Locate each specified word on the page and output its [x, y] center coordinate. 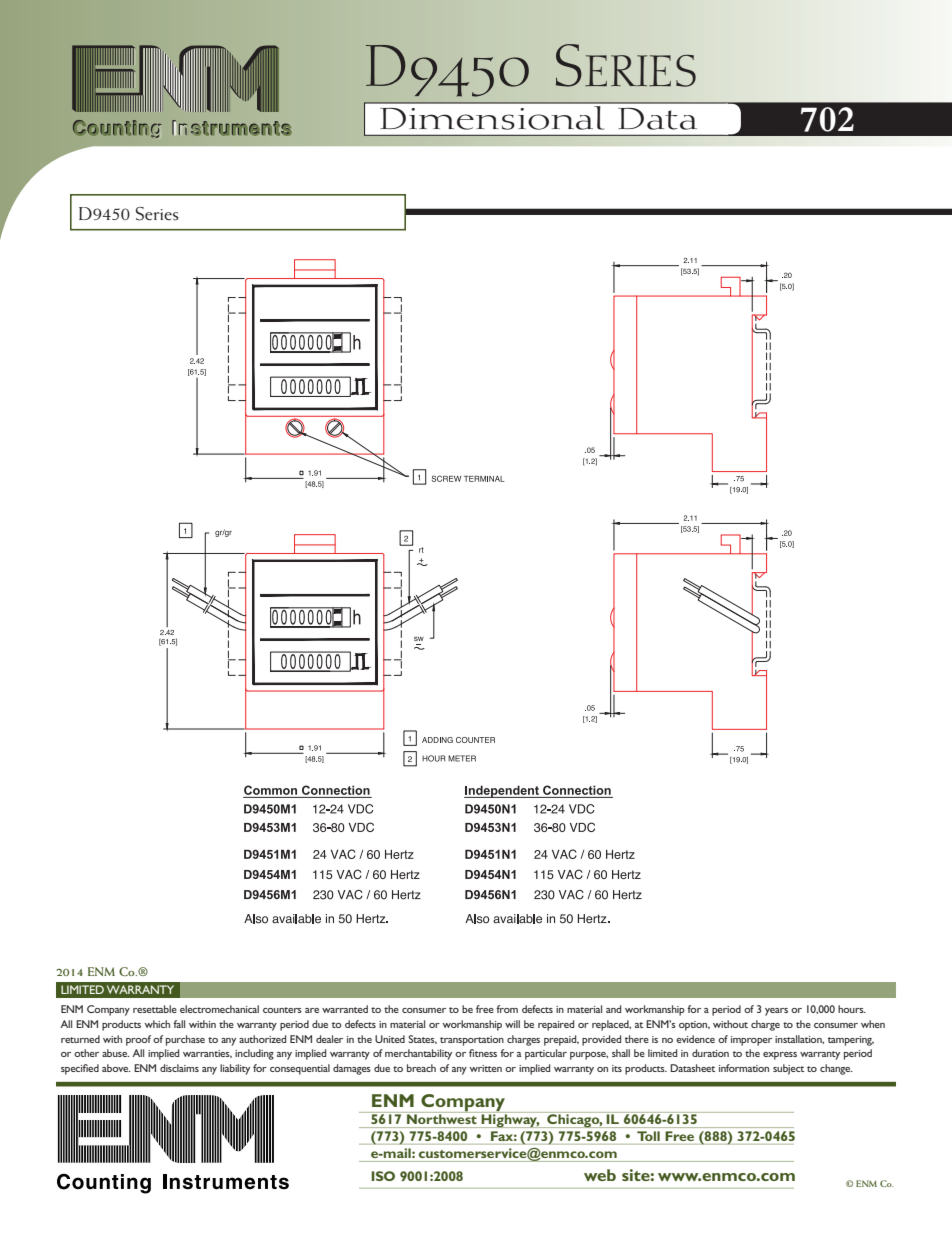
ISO [383, 1176]
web [600, 1175]
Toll [648, 1136]
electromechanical [219, 1009]
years [776, 1012]
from [507, 1009]
